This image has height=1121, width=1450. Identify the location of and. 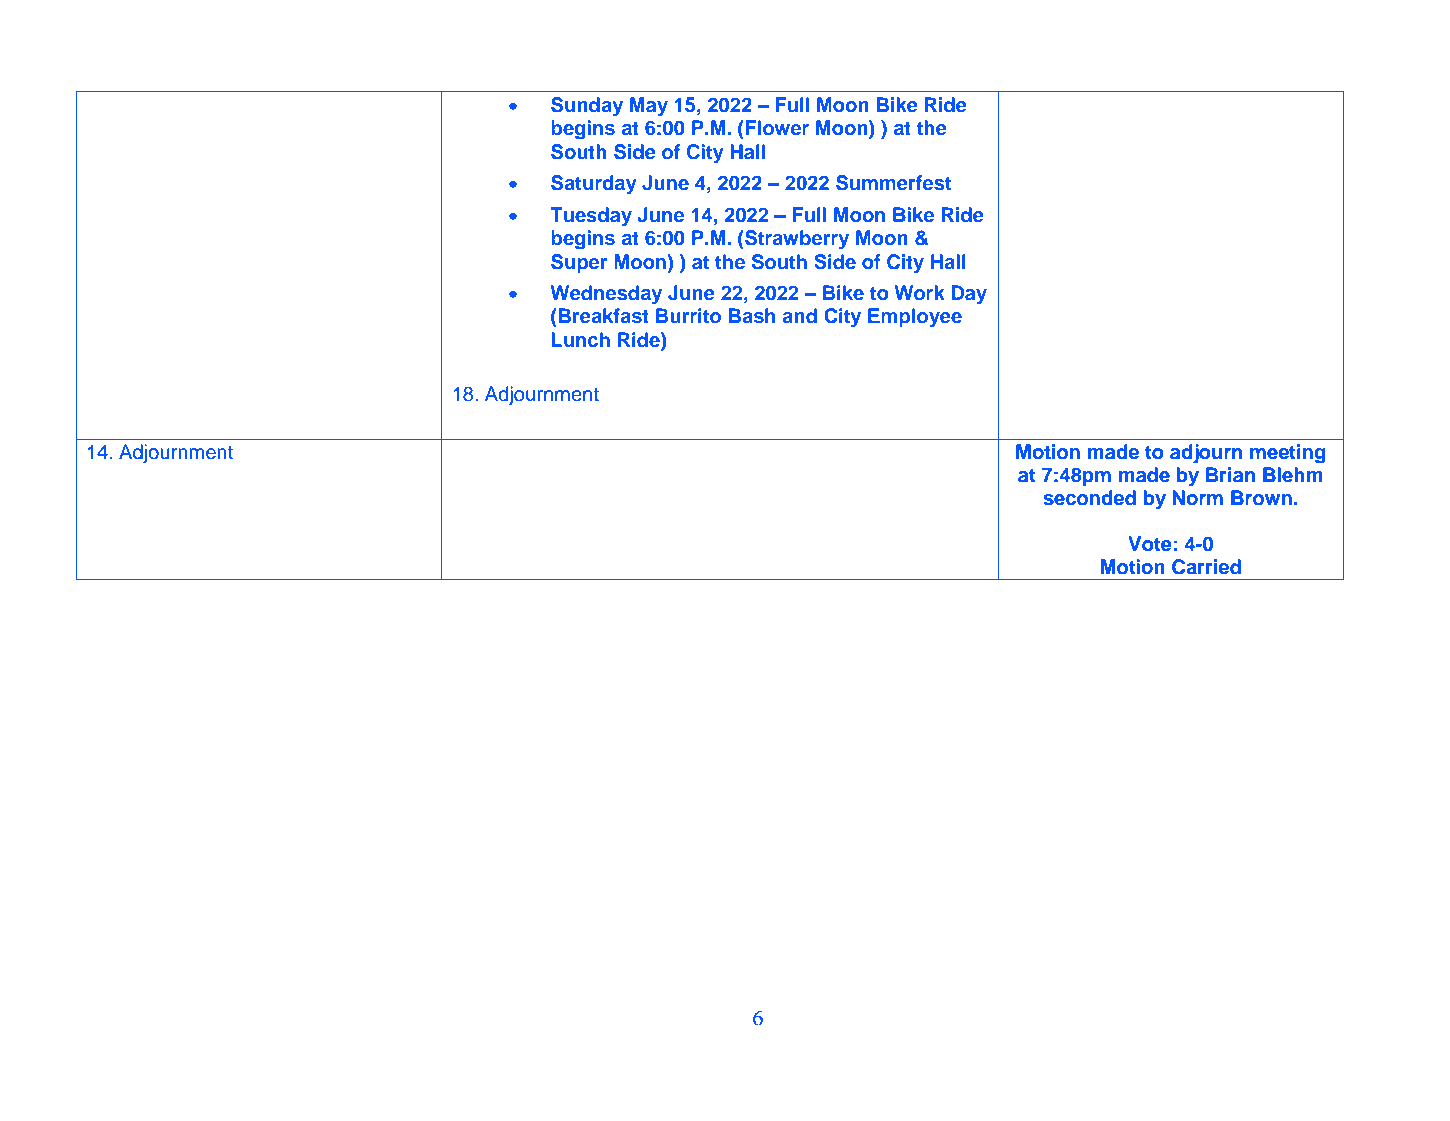
(799, 315).
